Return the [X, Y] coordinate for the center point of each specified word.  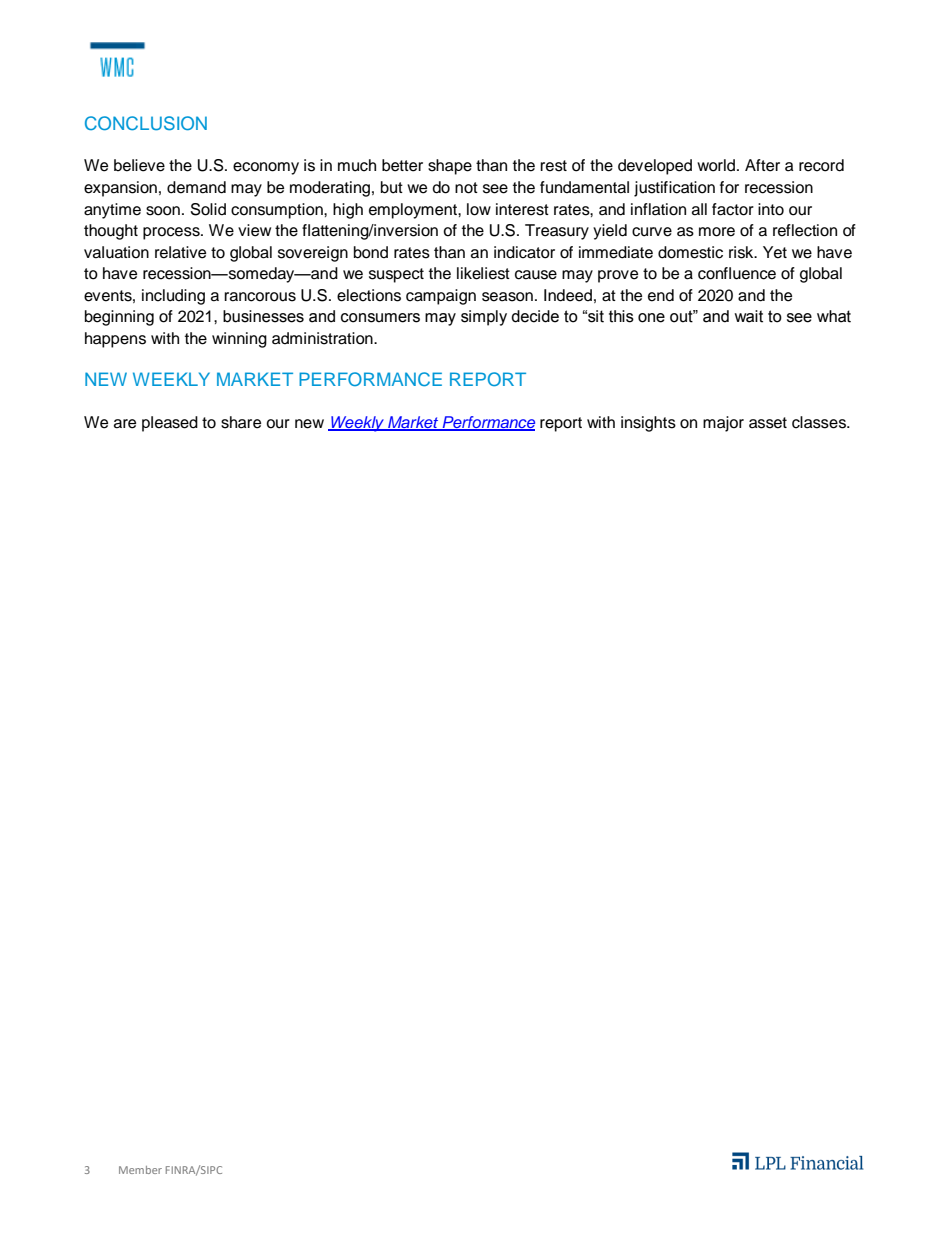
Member [140, 1170]
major [723, 424]
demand [196, 187]
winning [239, 340]
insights [648, 424]
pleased [170, 424]
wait [748, 316]
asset [768, 423]
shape [450, 167]
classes [820, 422]
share [241, 422]
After [762, 165]
